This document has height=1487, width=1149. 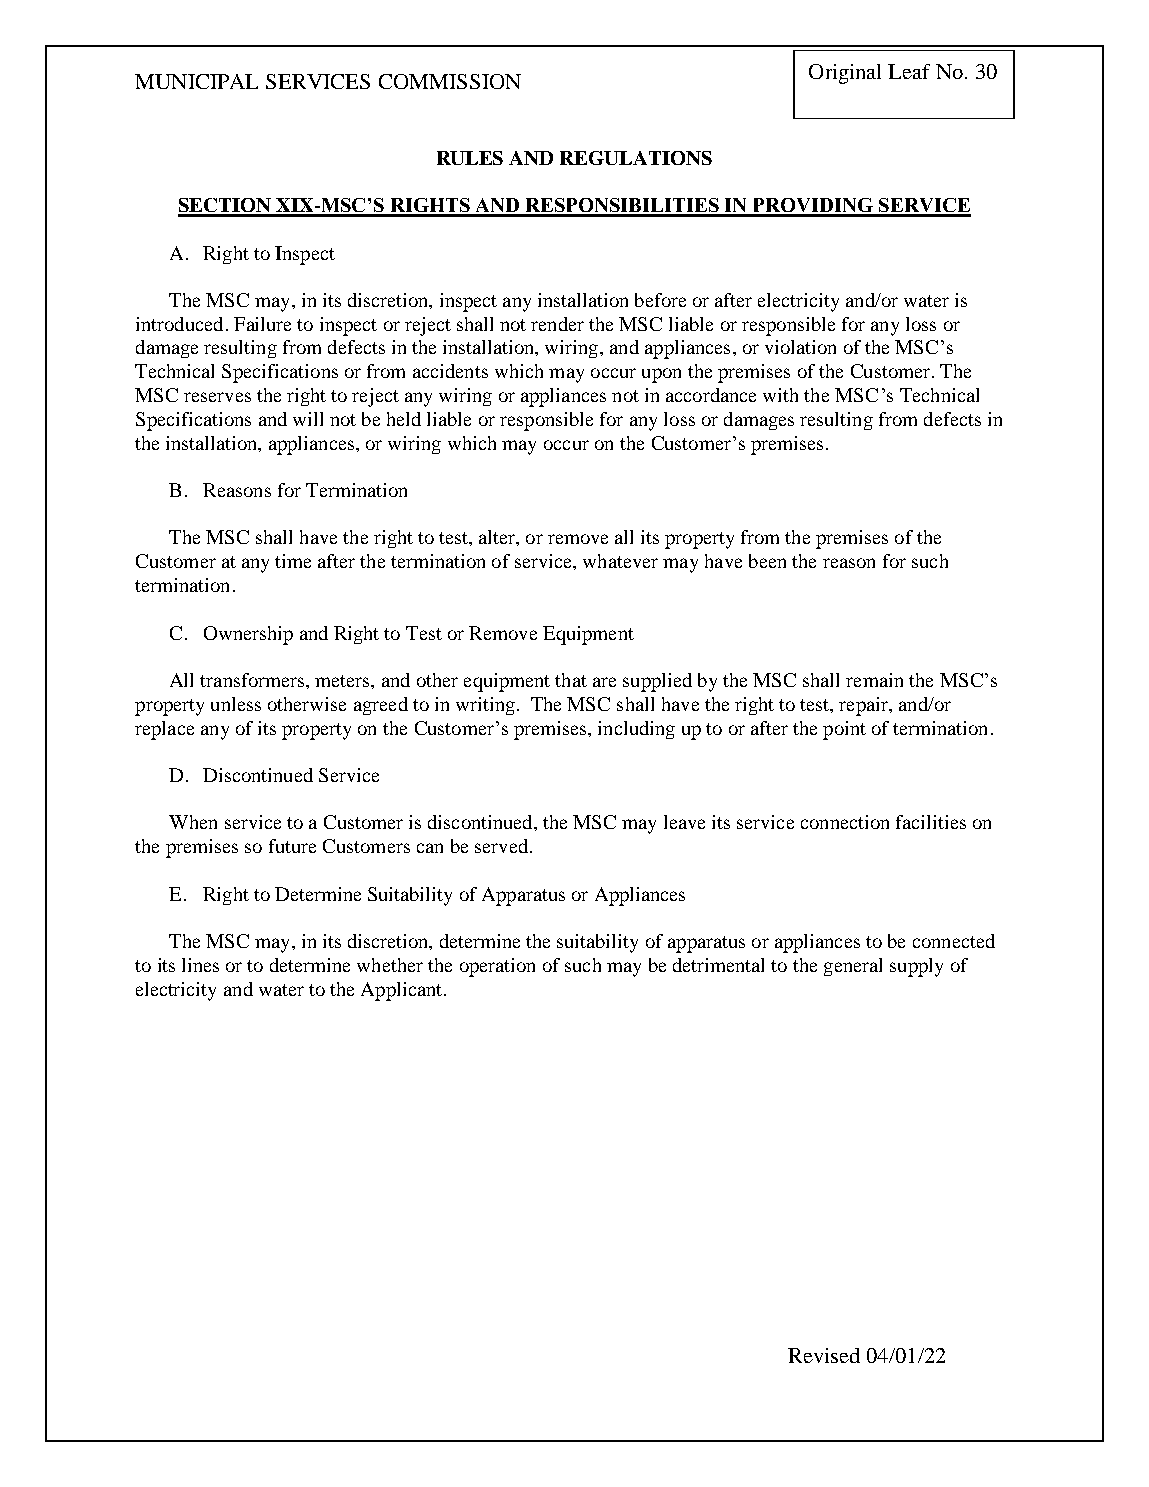 I want to click on violation, so click(x=800, y=347).
